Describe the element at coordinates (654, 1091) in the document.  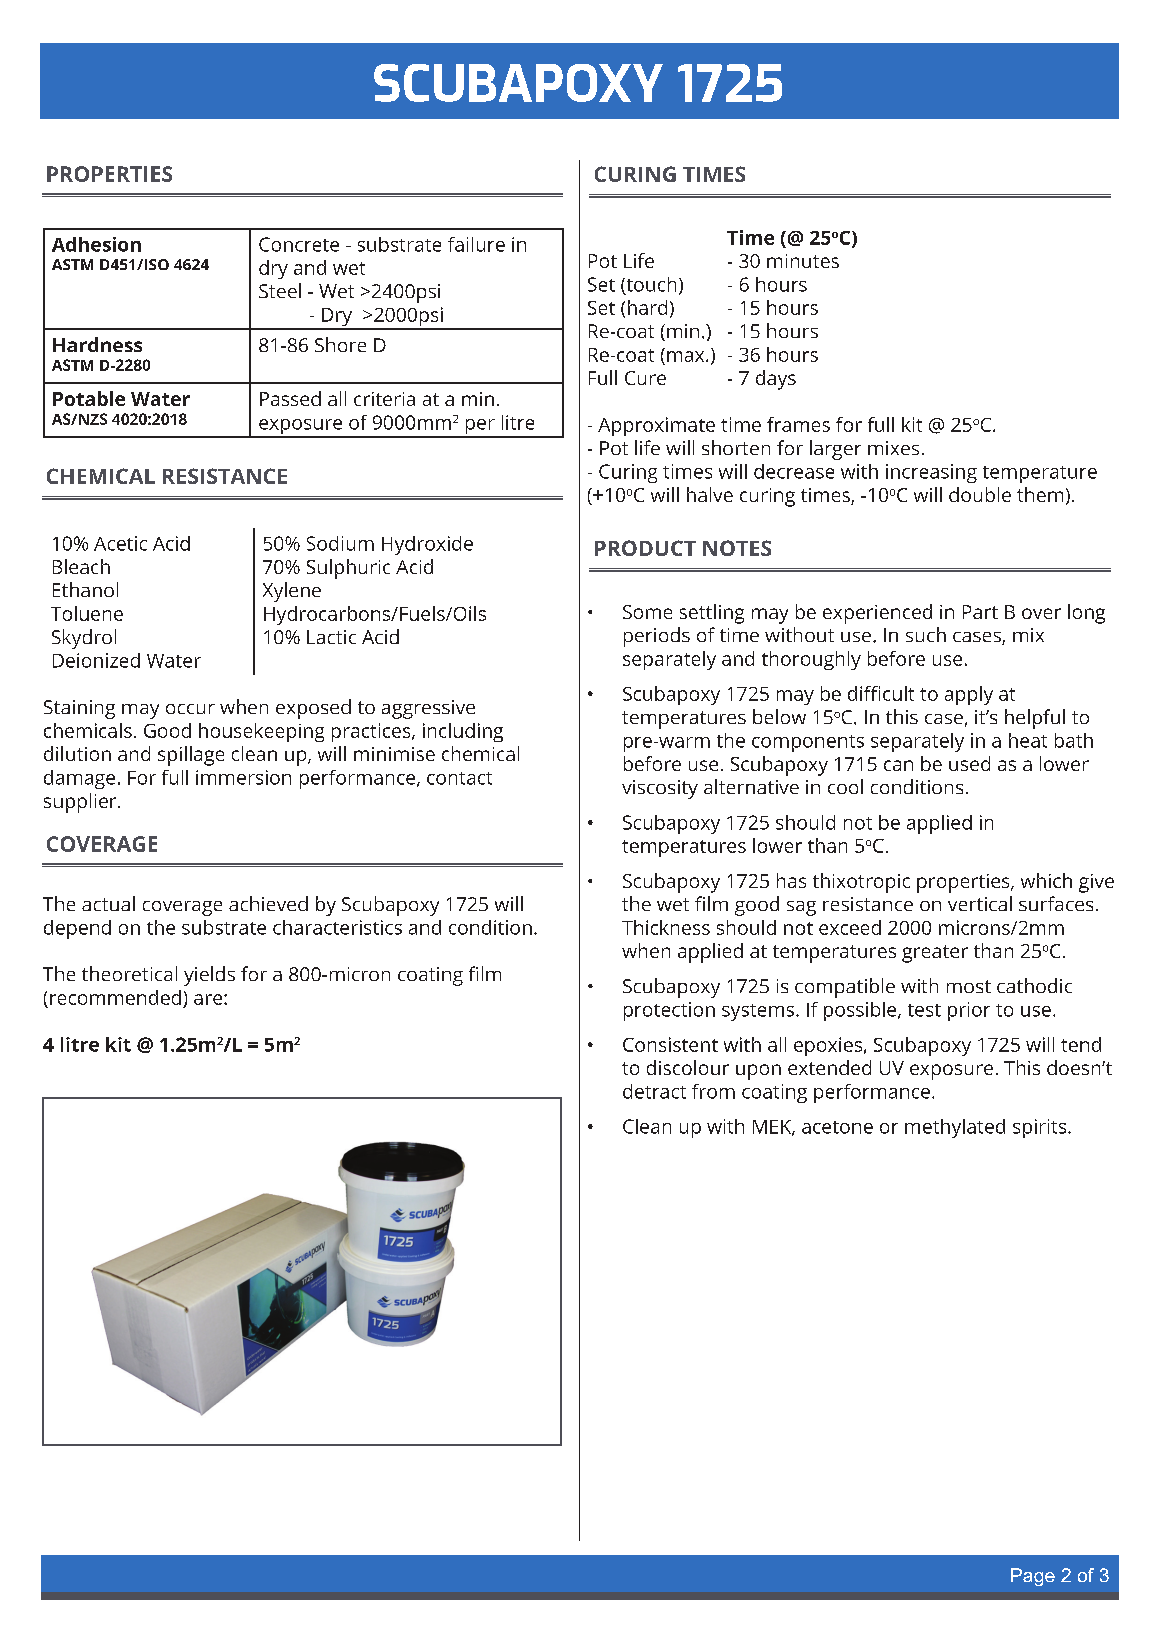
I see `detract` at that location.
